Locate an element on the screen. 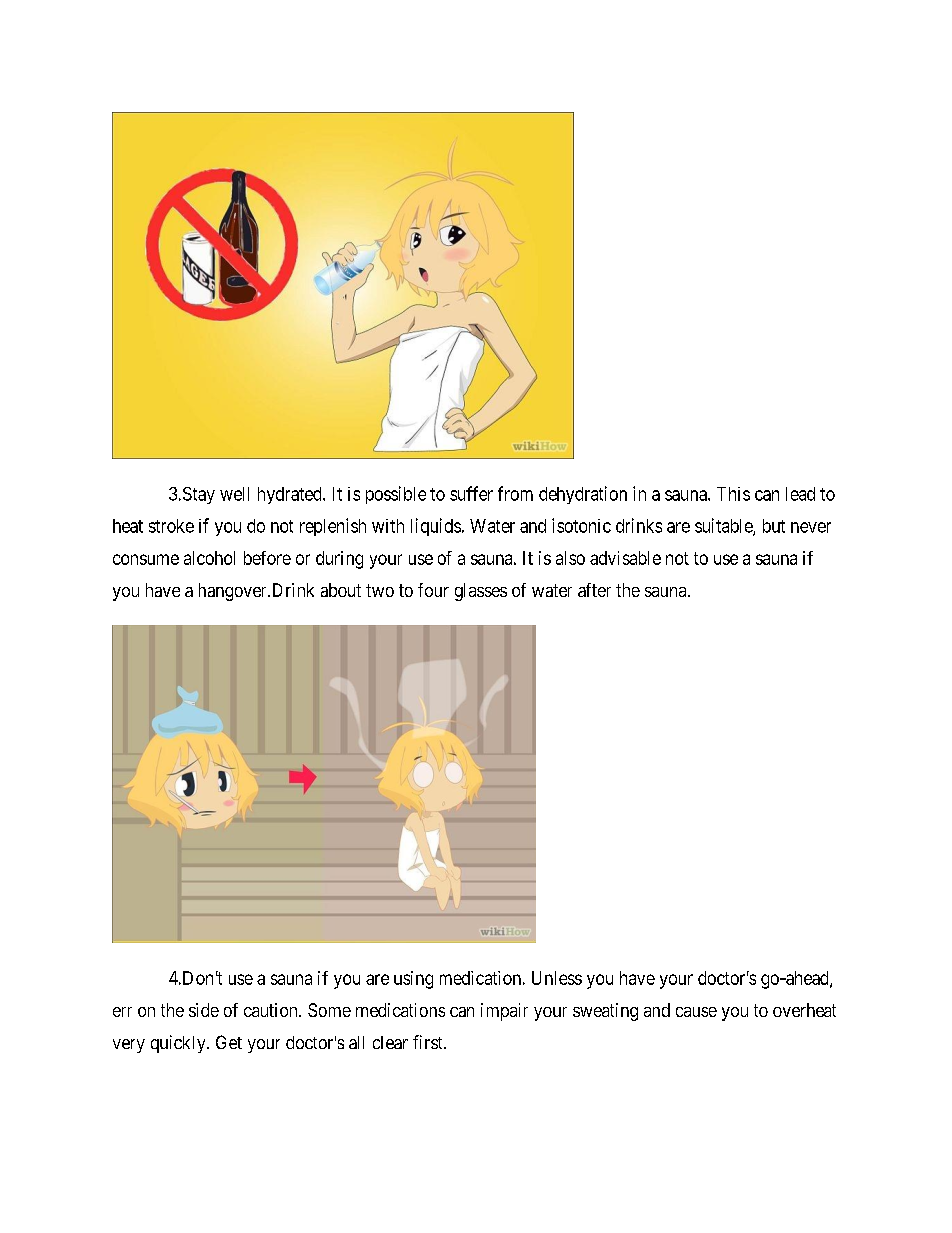  glasses is located at coordinates (481, 592).
